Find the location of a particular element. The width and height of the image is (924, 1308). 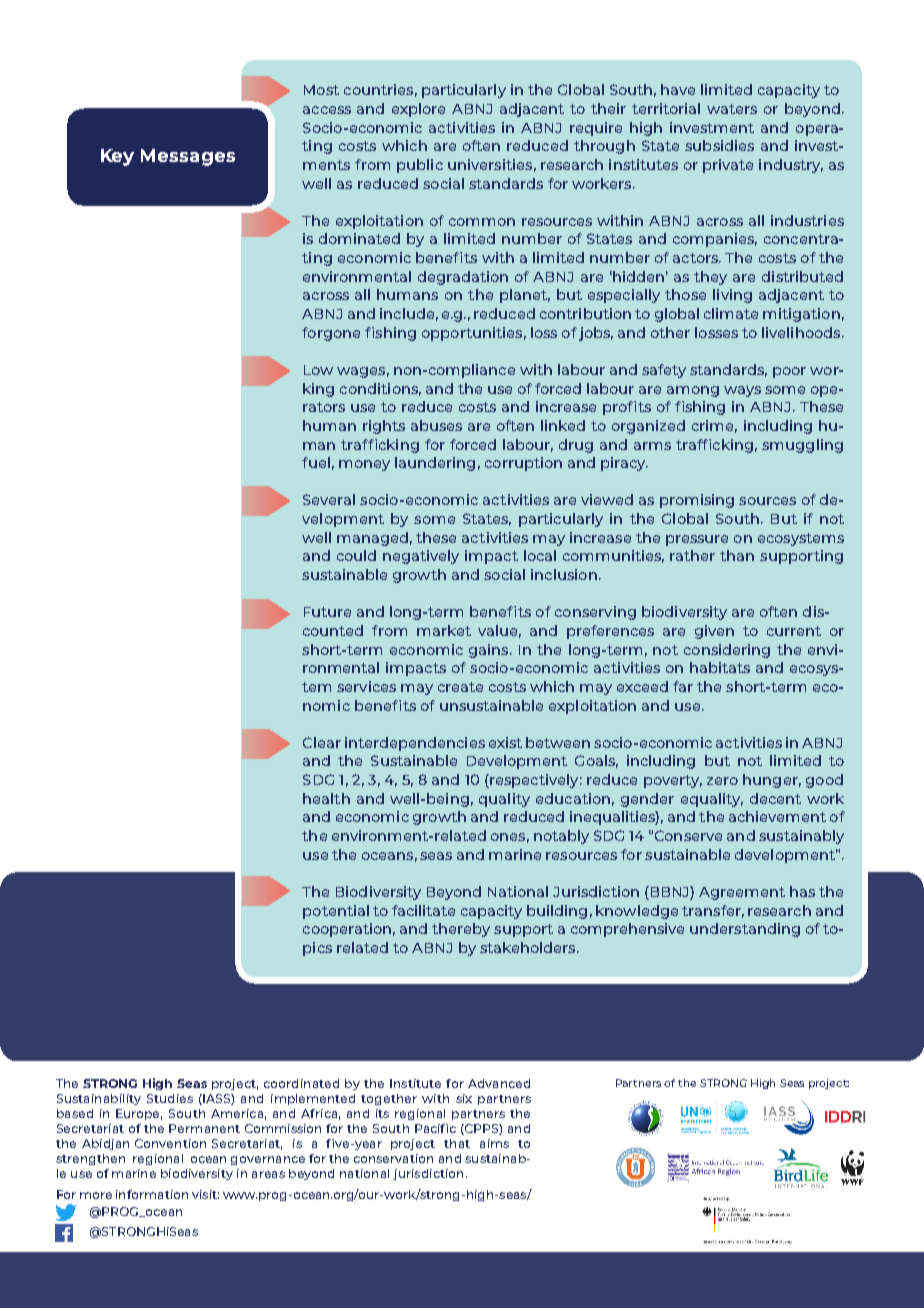

Convention is located at coordinates (170, 1143).
